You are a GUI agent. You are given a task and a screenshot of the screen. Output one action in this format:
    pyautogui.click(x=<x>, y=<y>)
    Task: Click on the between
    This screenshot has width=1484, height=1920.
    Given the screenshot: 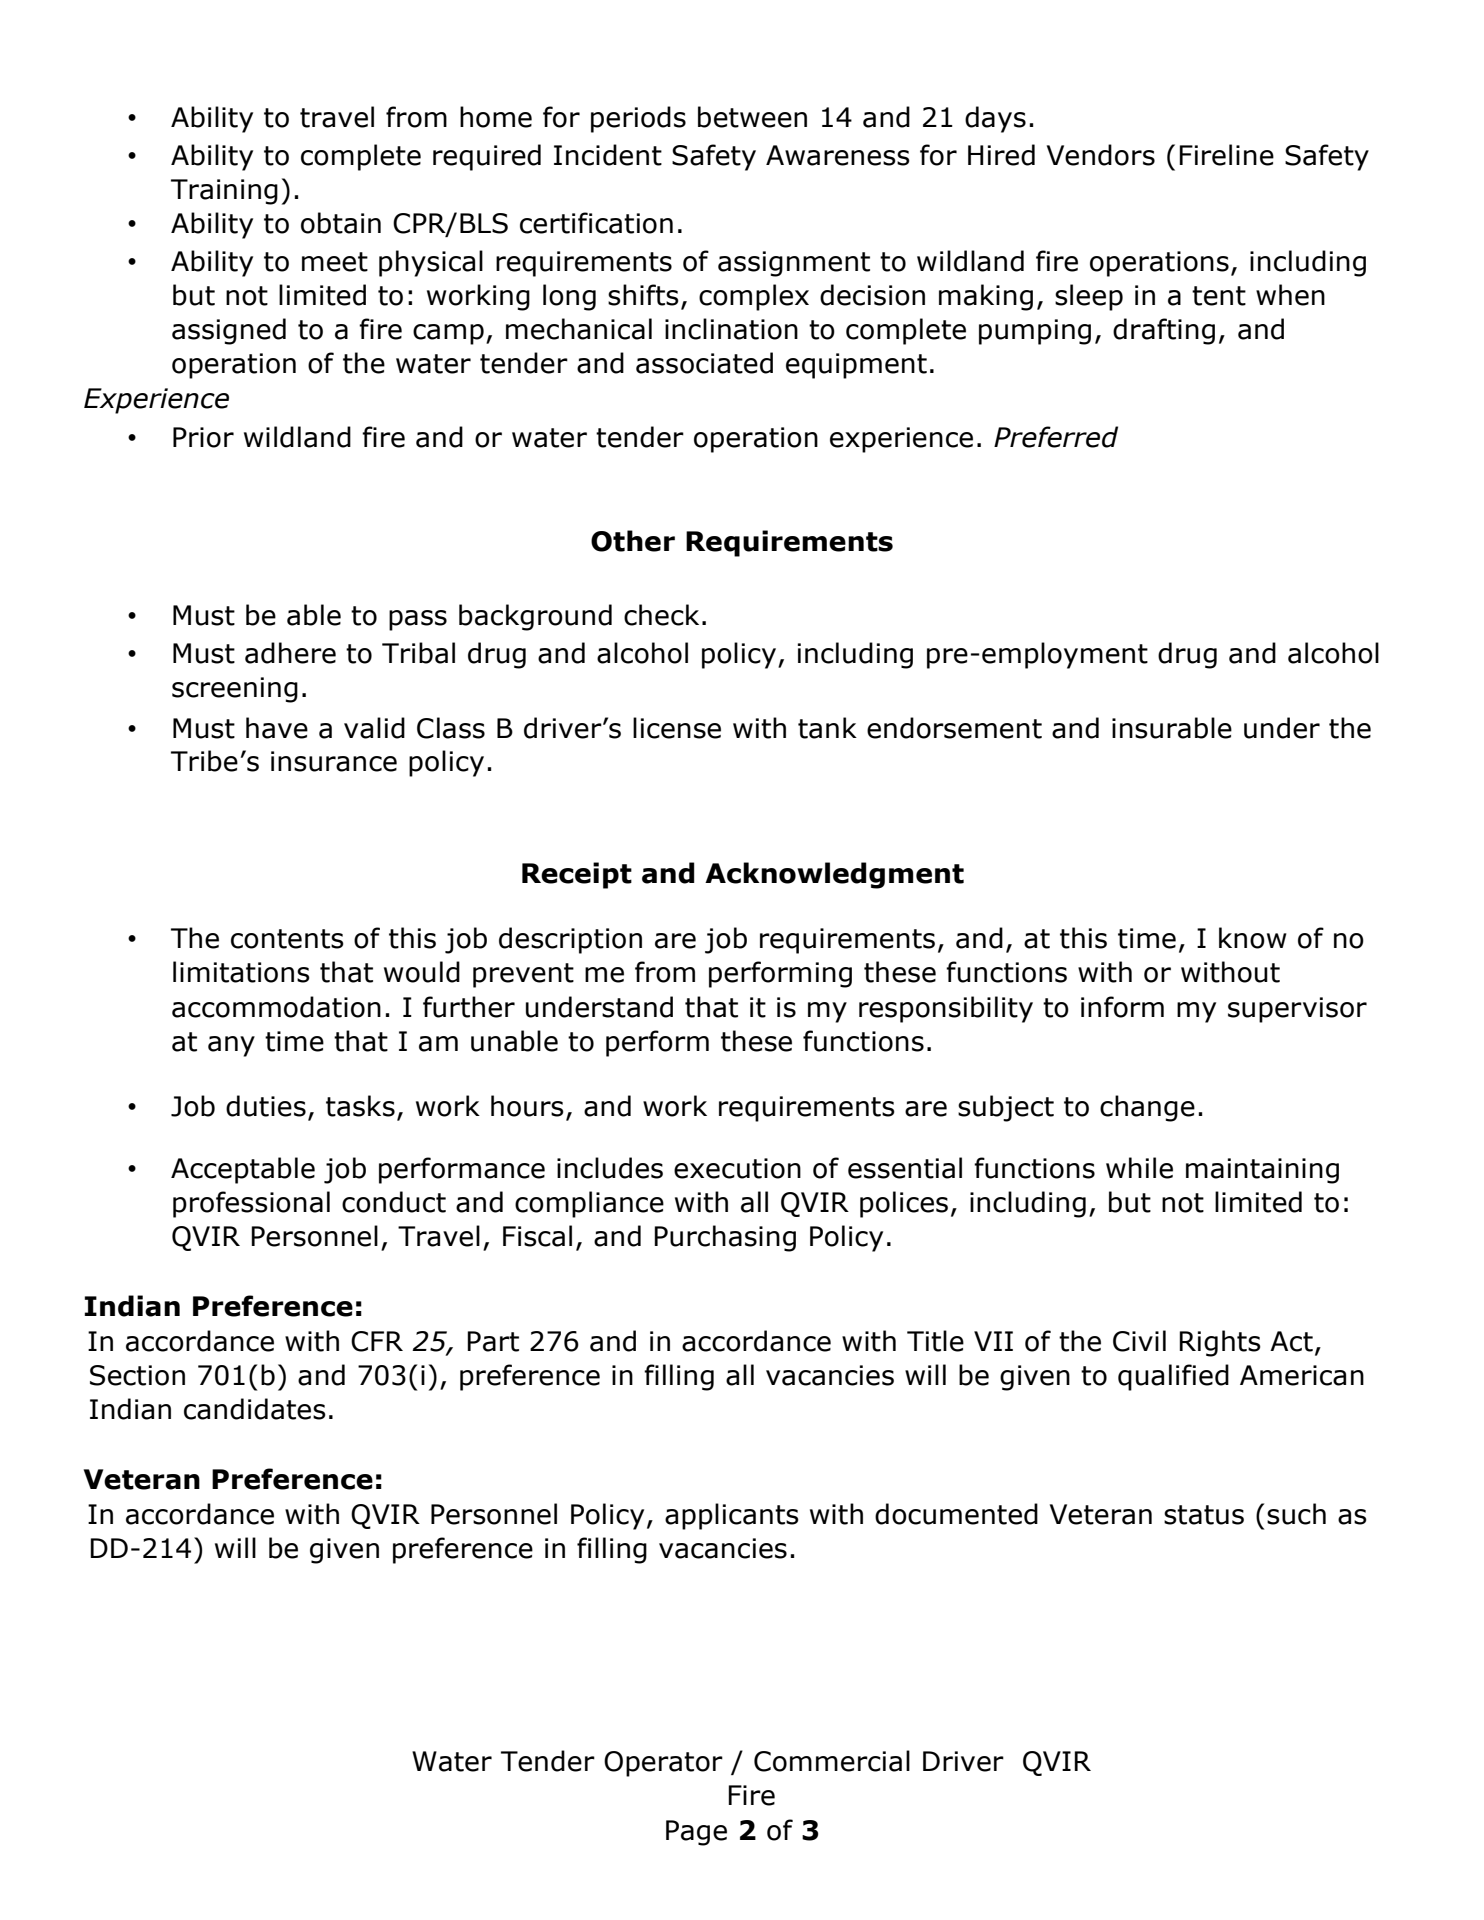 What is the action you would take?
    pyautogui.click(x=752, y=117)
